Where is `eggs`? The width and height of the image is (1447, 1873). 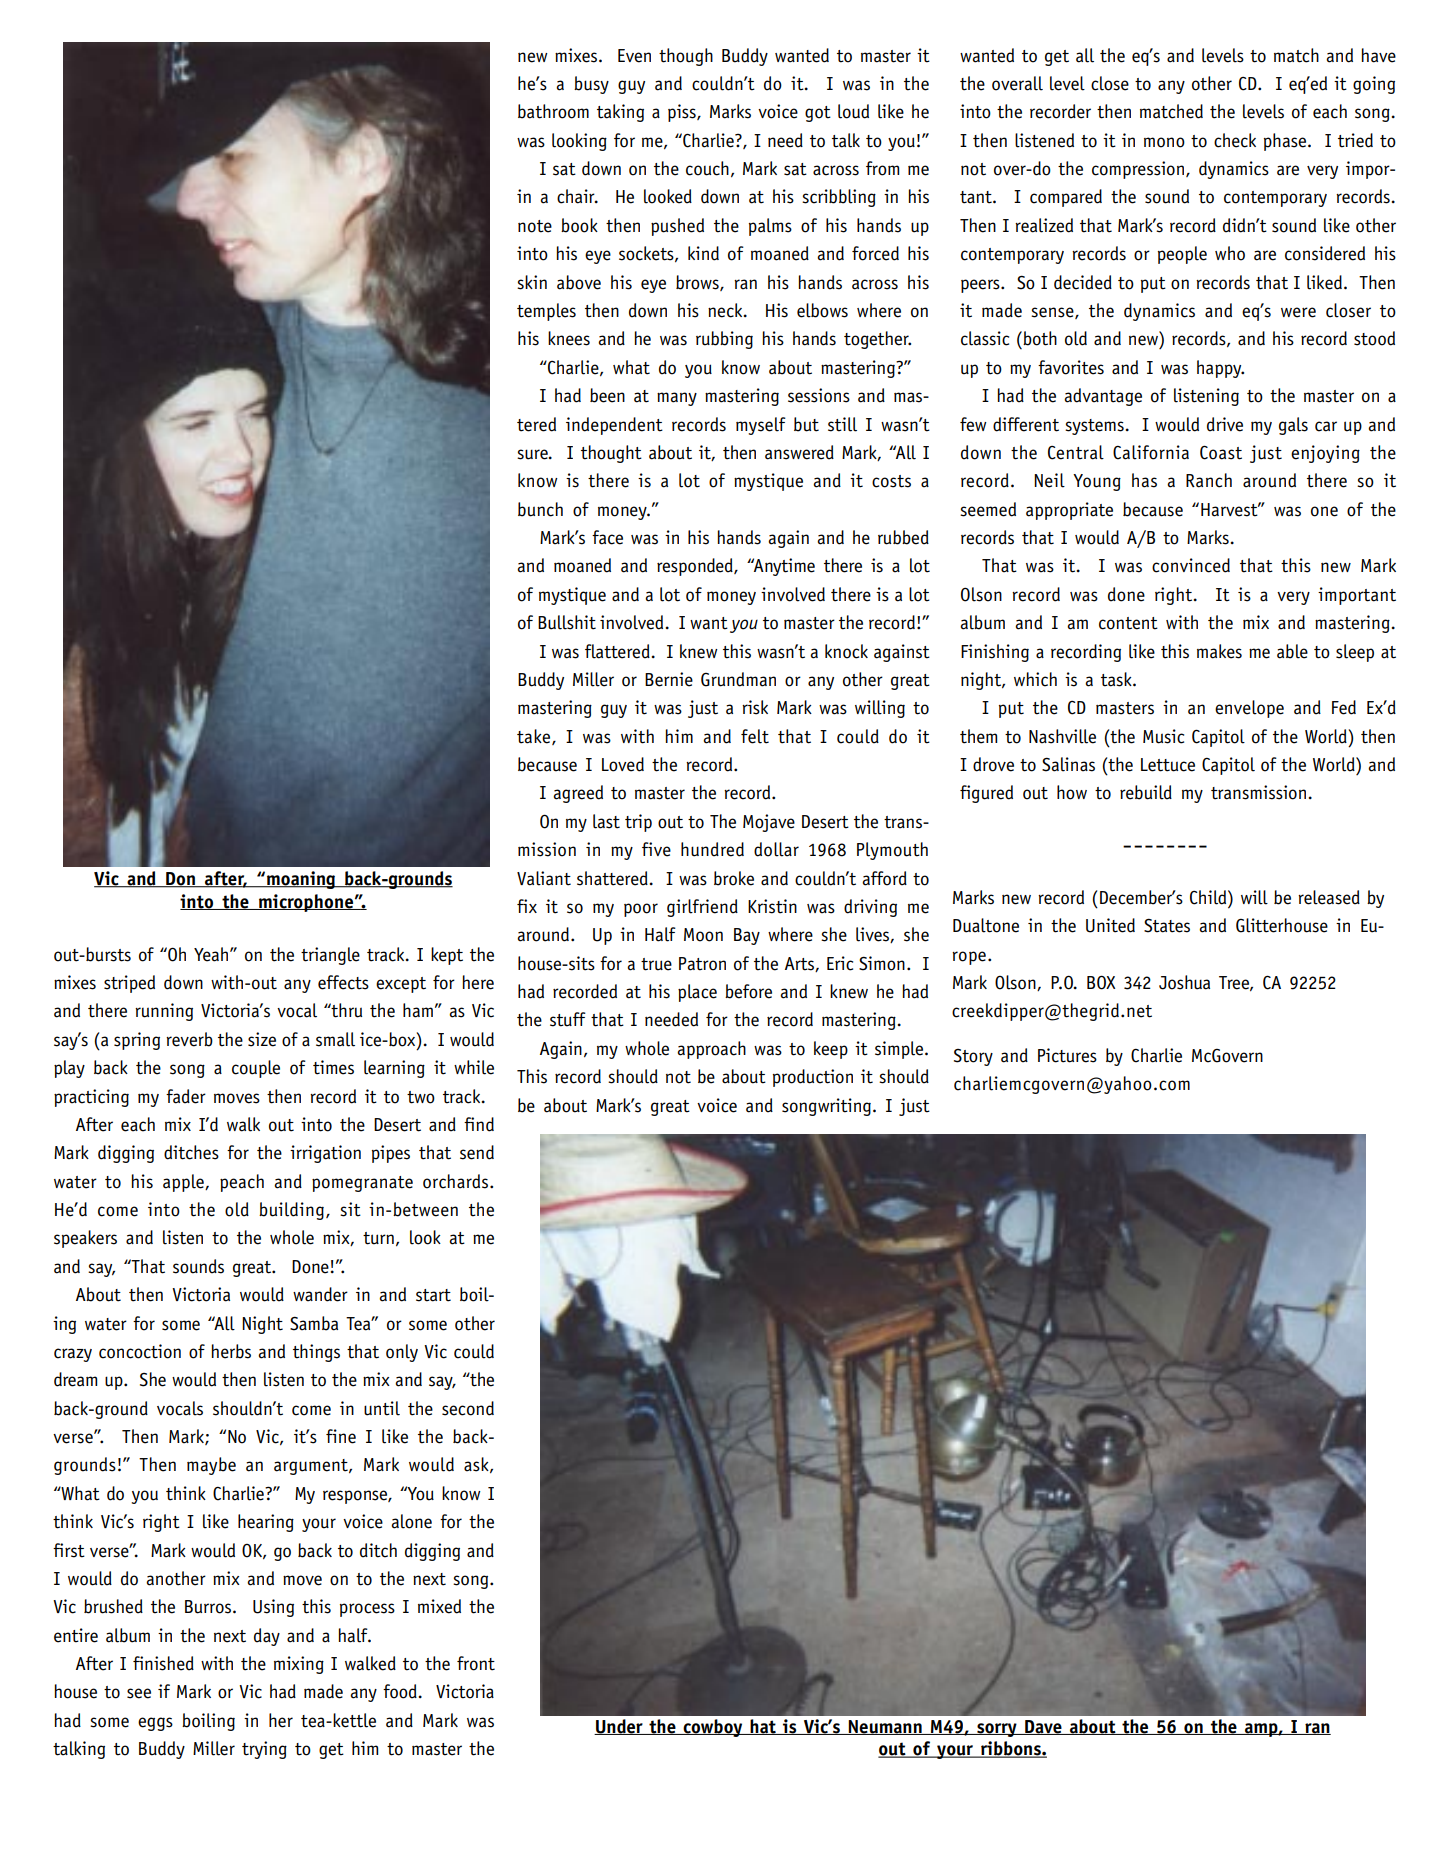
eggs is located at coordinates (155, 1724).
